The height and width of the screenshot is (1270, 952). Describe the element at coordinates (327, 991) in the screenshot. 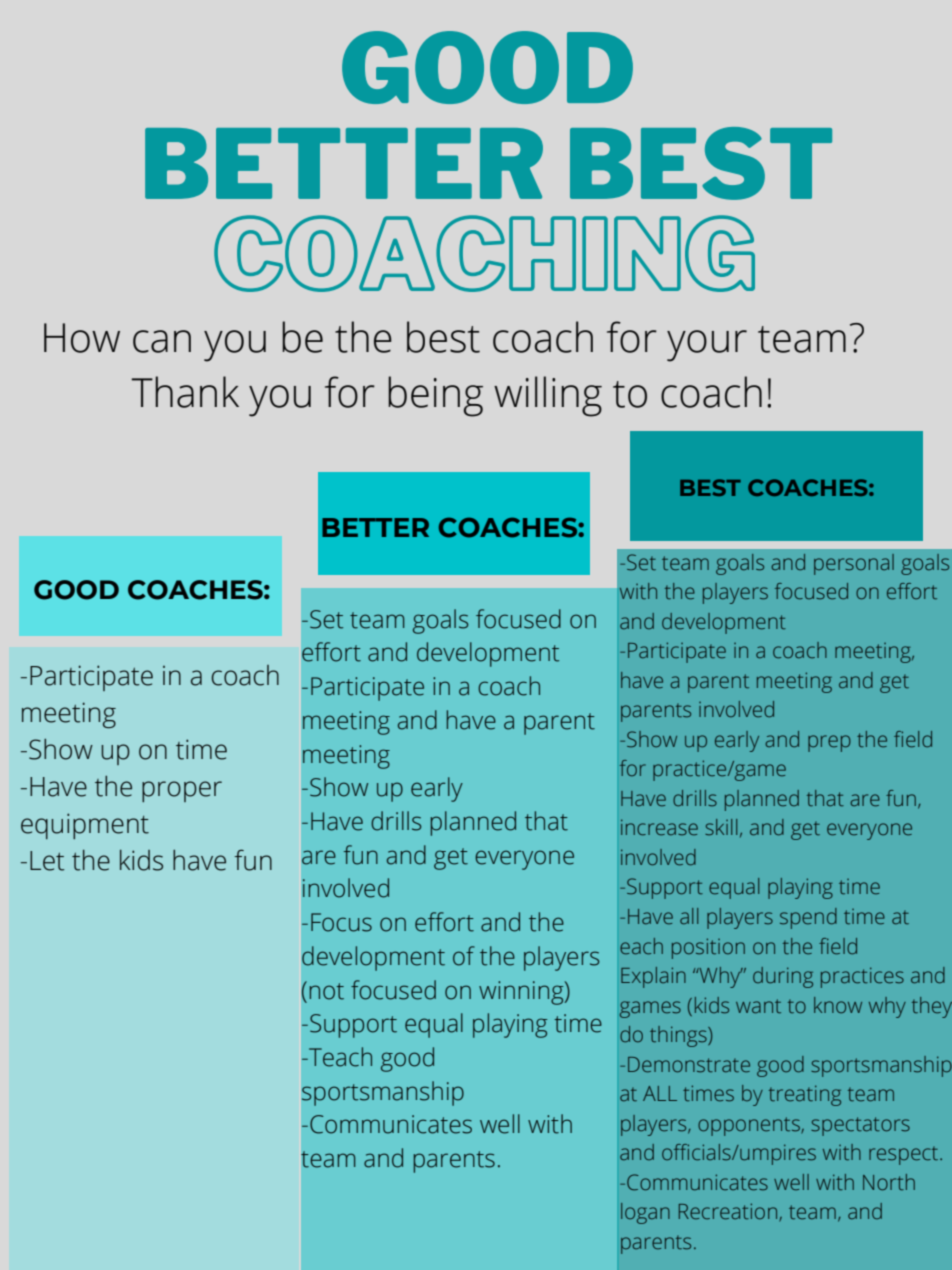

I see `not` at that location.
